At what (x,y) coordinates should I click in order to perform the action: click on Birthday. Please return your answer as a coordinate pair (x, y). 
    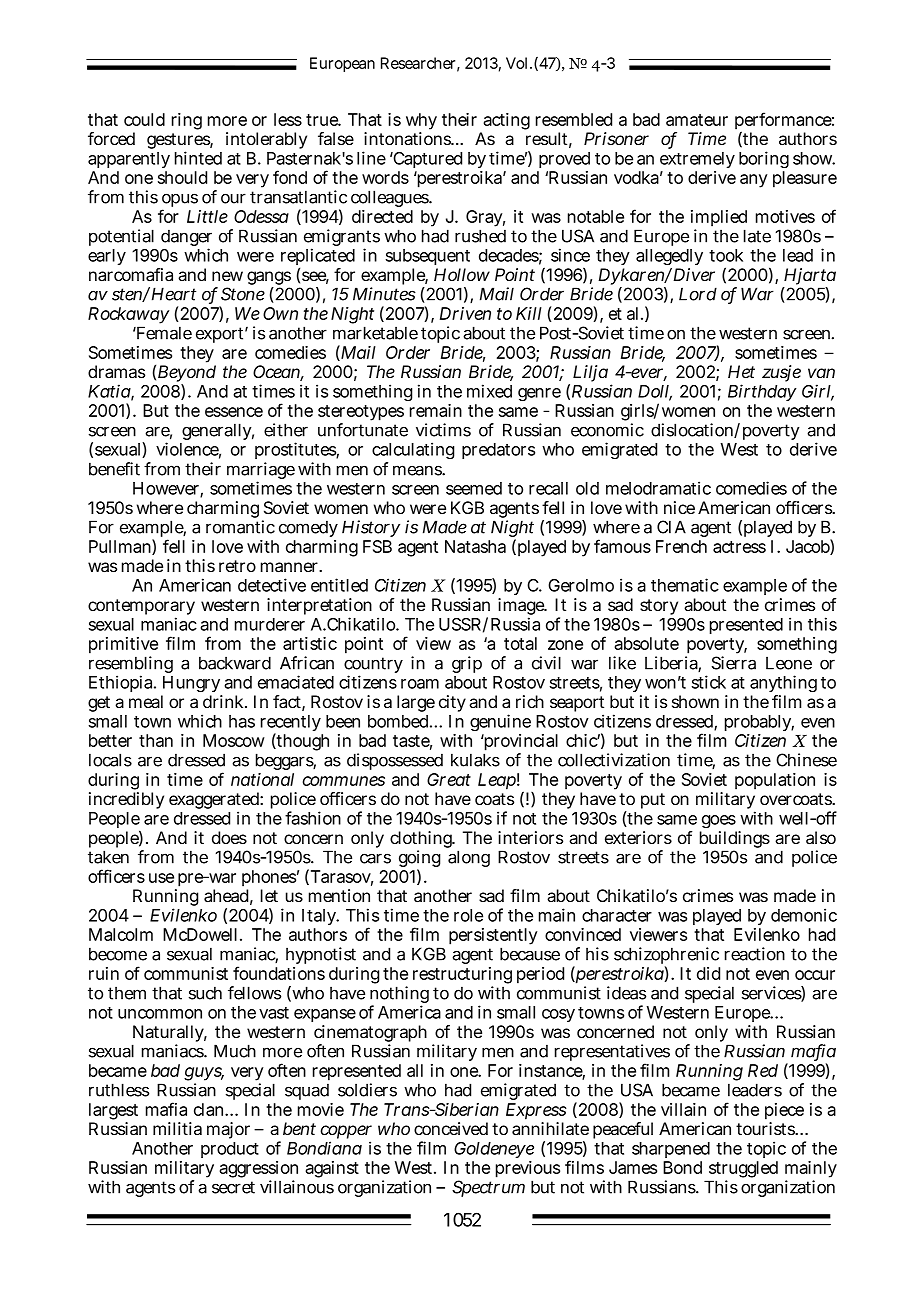
    Looking at the image, I should click on (762, 392).
